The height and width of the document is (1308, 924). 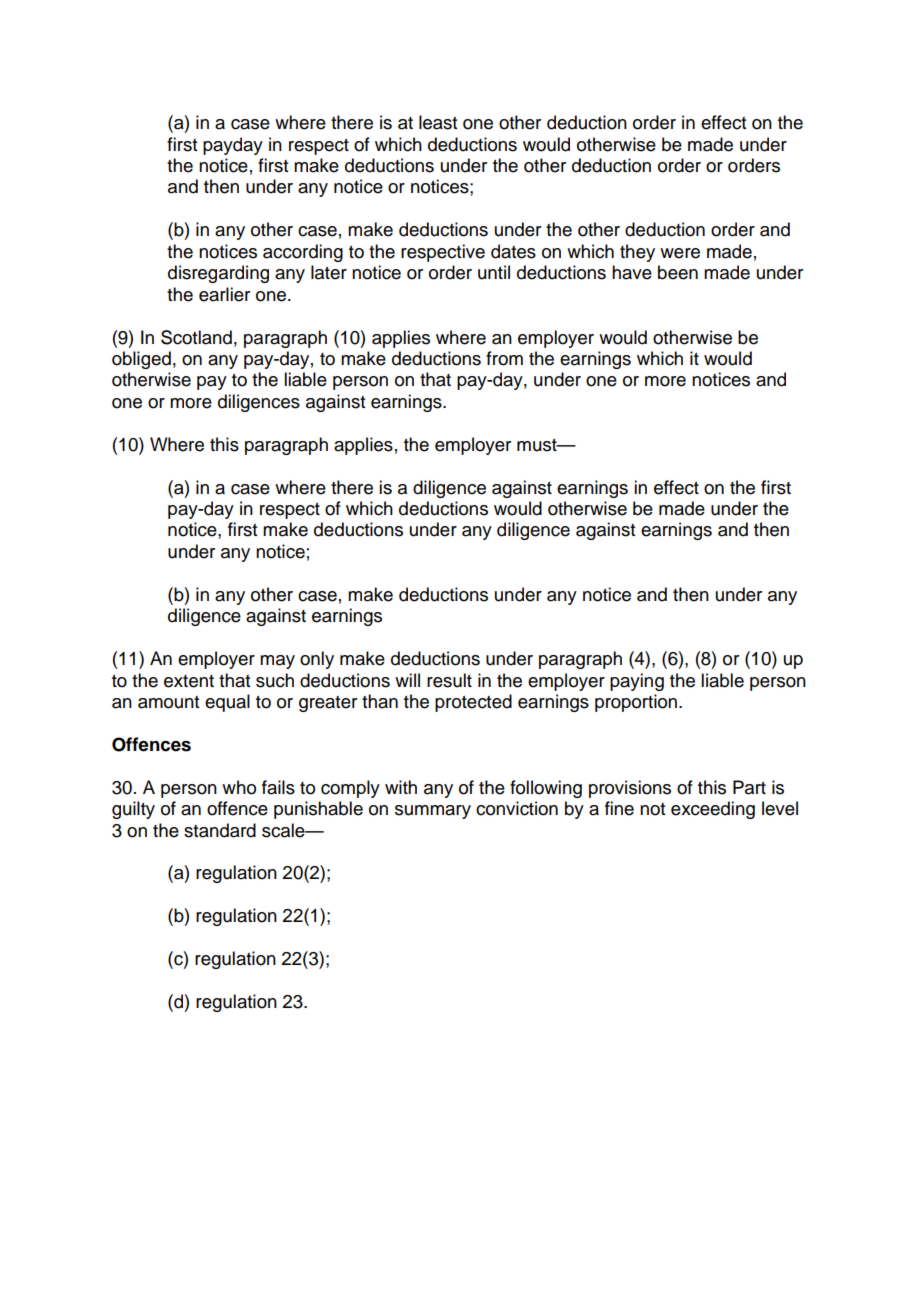 What do you see at coordinates (504, 358) in the document?
I see `from` at bounding box center [504, 358].
